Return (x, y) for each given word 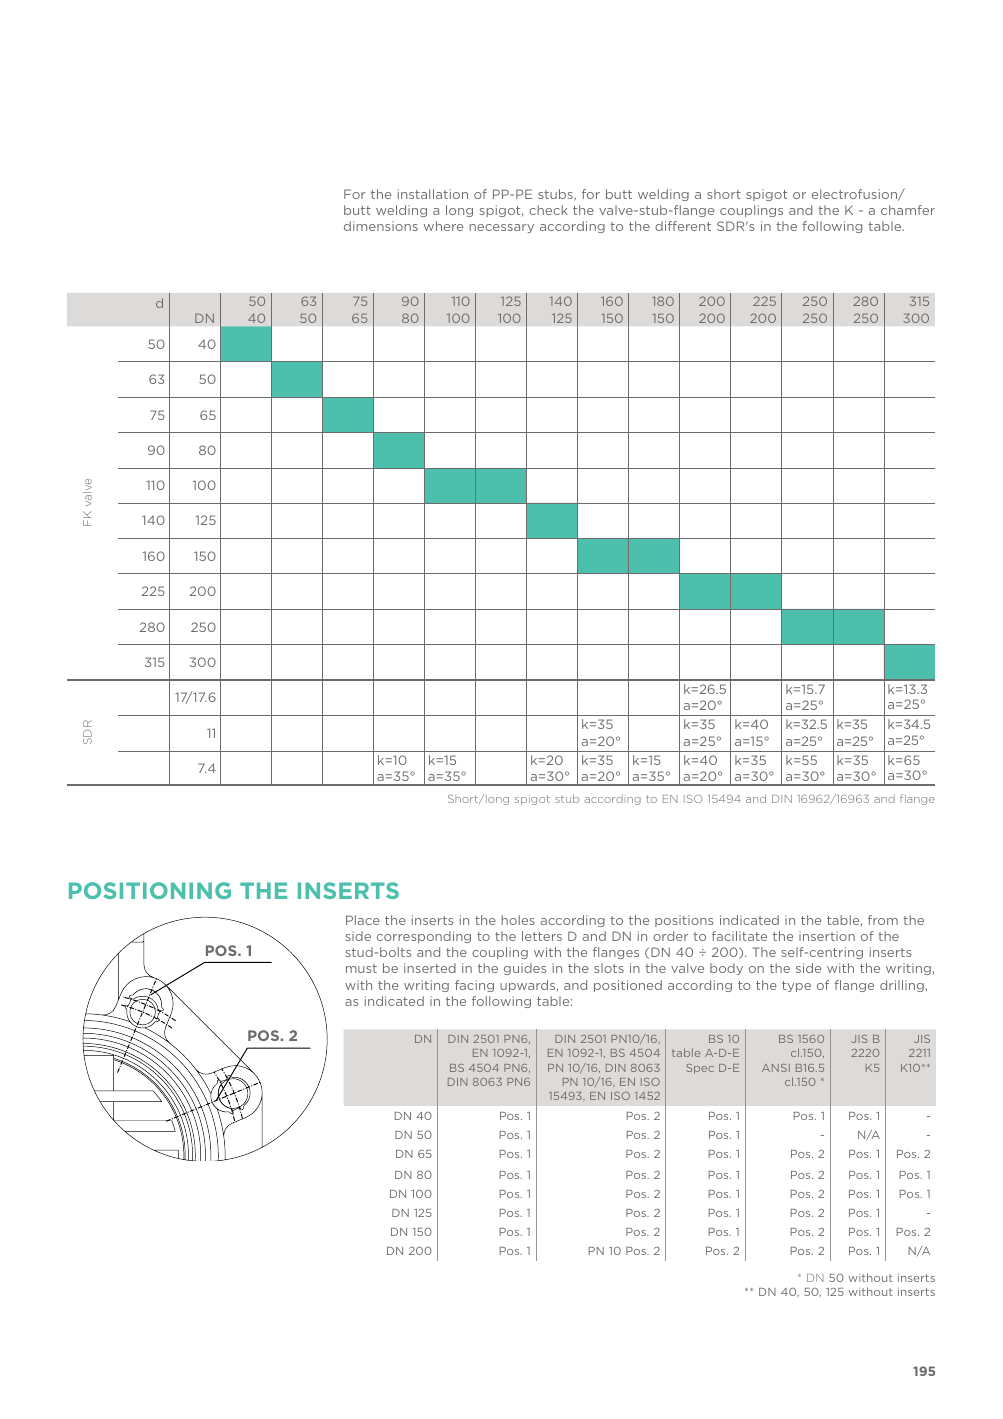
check (548, 210)
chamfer (908, 210)
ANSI (776, 1068)
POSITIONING (150, 890)
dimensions (381, 226)
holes (518, 920)
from (883, 920)
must (361, 968)
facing (474, 986)
